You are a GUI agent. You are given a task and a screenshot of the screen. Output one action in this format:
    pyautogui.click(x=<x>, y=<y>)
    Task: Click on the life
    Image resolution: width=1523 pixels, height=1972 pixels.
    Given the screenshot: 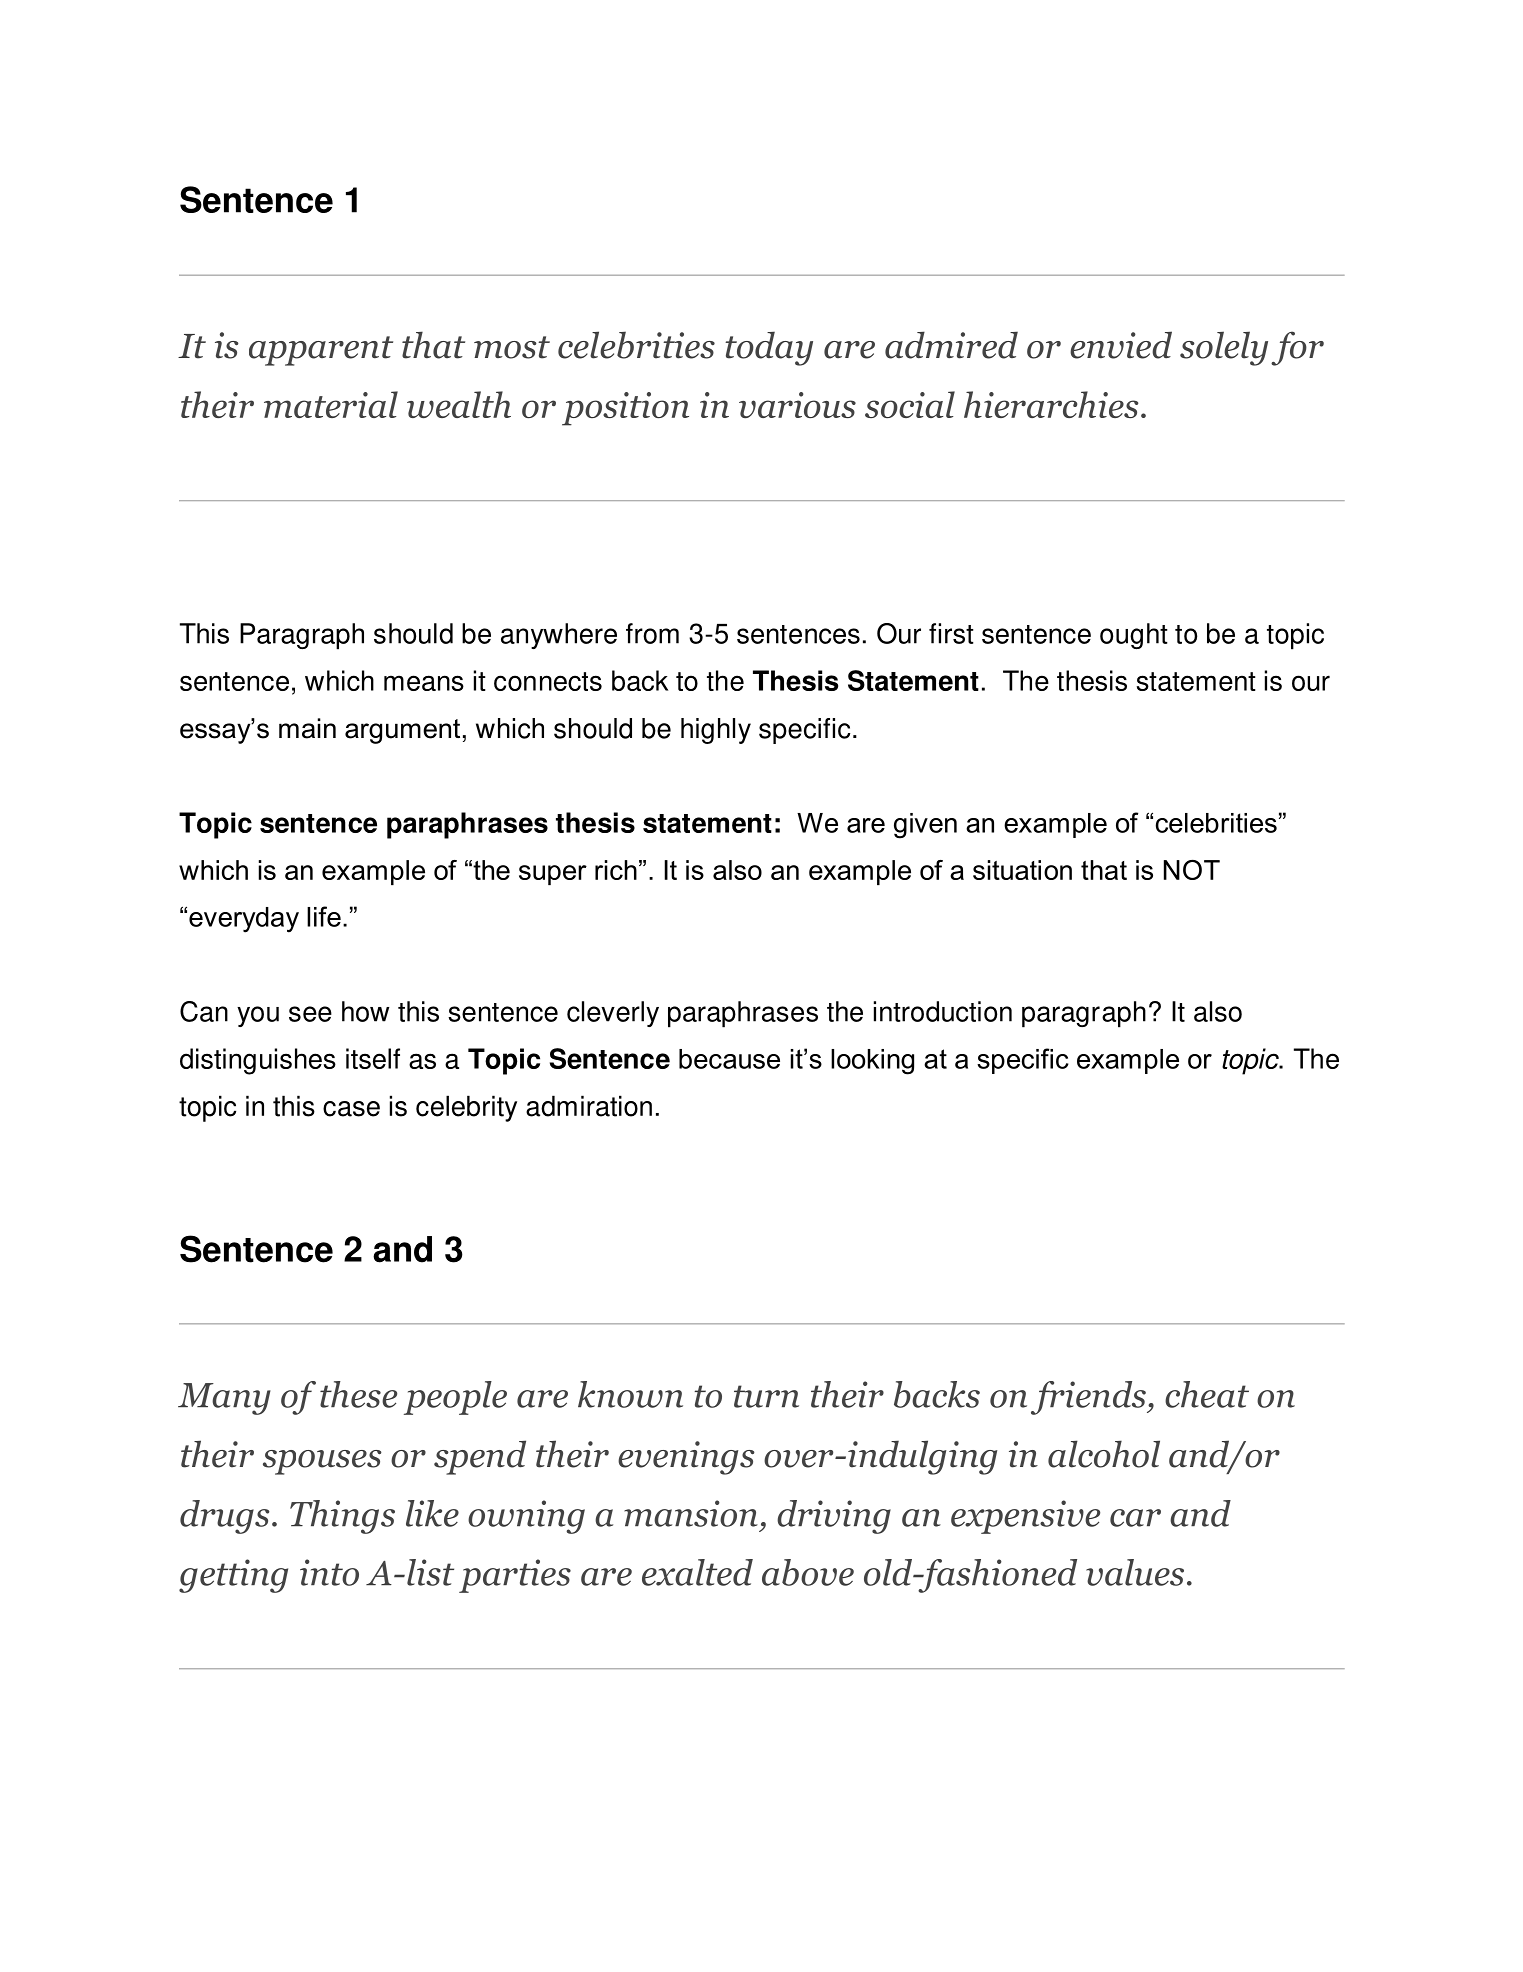 What is the action you would take?
    pyautogui.click(x=324, y=916)
